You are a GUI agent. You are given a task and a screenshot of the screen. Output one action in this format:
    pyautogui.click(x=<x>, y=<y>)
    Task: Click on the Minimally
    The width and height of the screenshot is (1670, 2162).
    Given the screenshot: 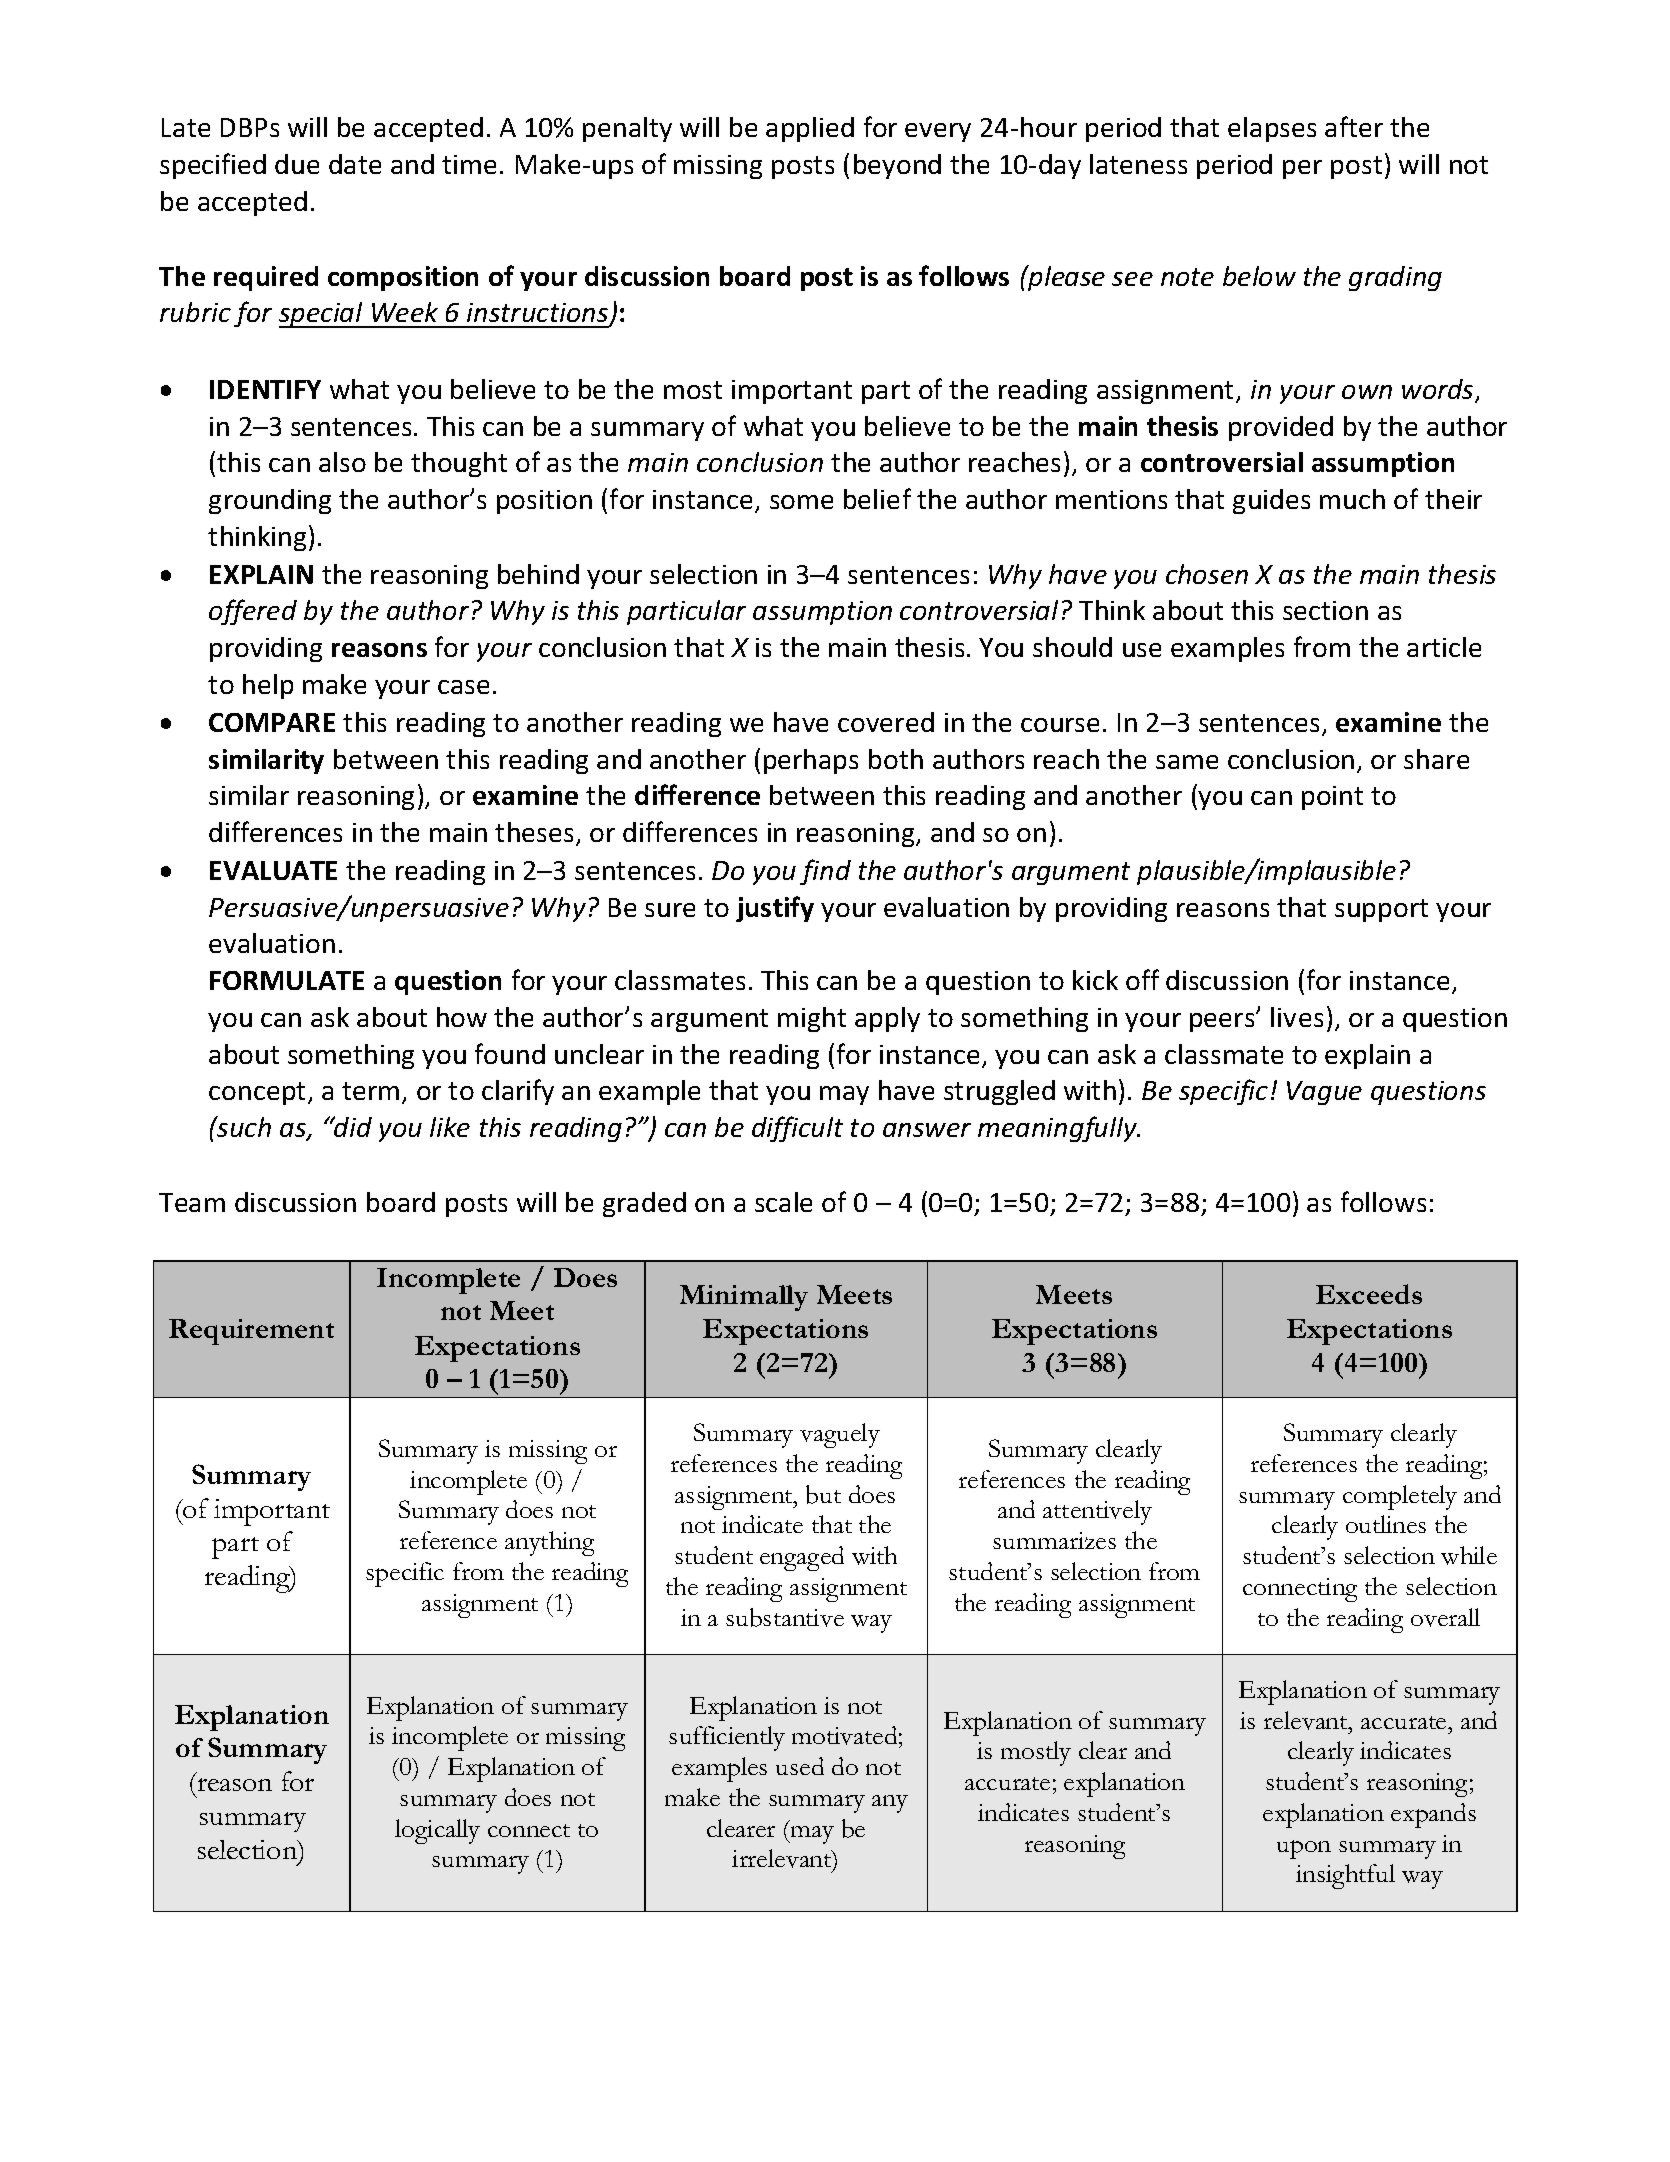 What is the action you would take?
    pyautogui.click(x=744, y=1298)
